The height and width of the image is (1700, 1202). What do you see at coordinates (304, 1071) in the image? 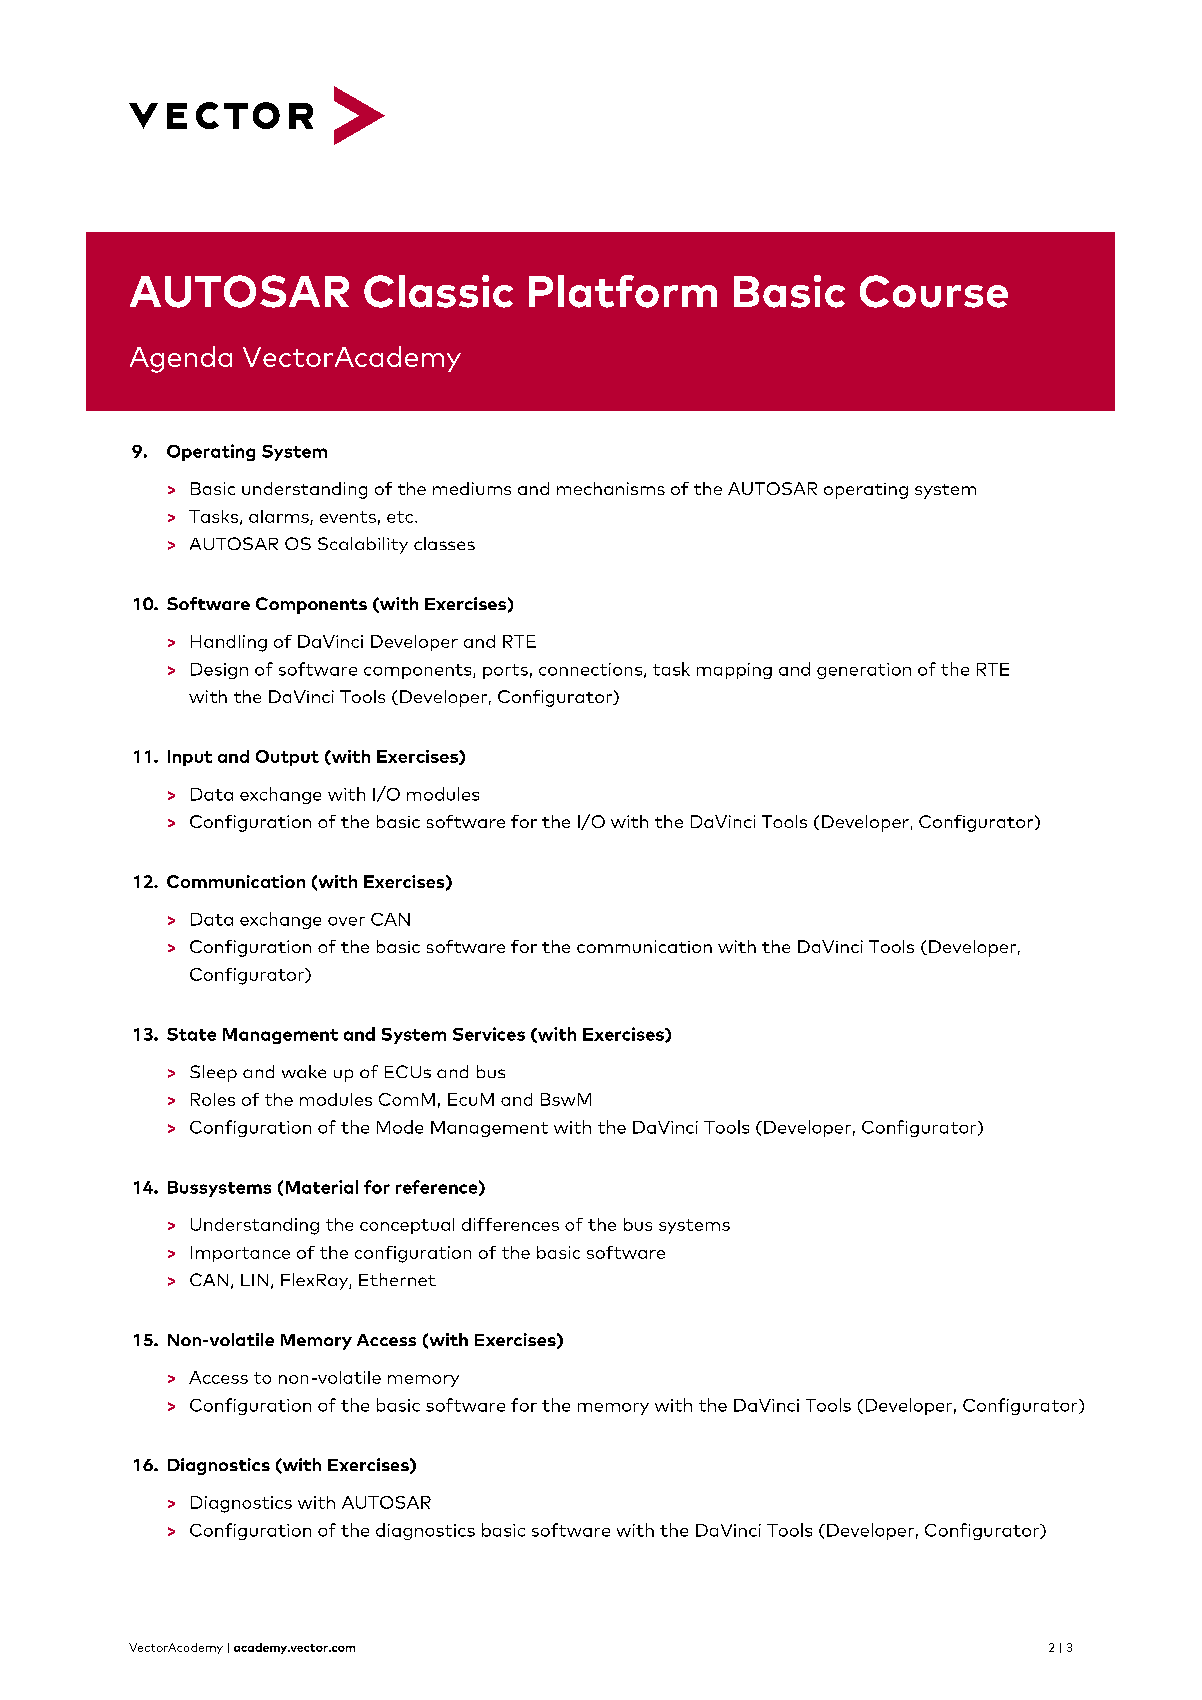
I see `wake` at bounding box center [304, 1071].
